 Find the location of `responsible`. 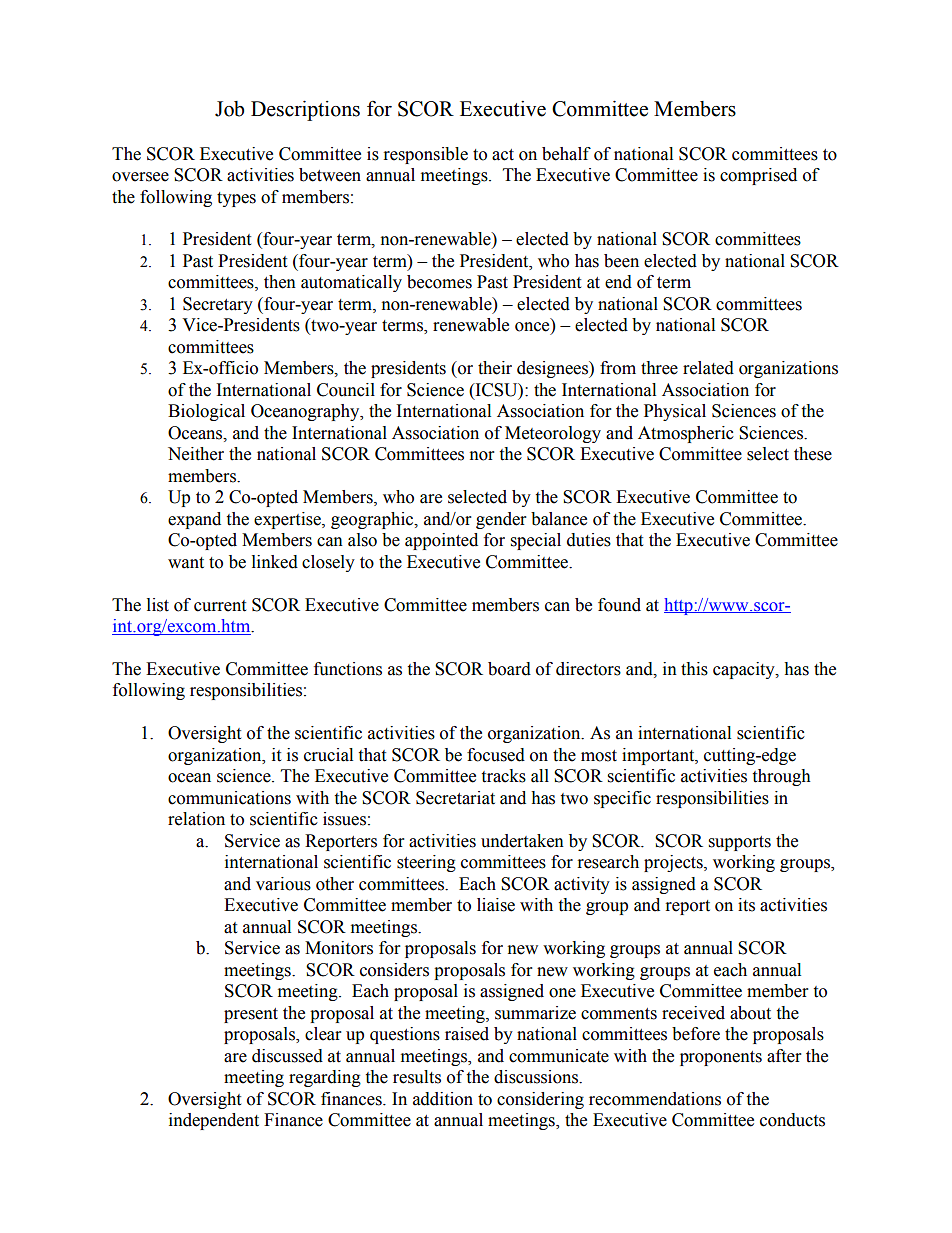

responsible is located at coordinates (426, 155).
